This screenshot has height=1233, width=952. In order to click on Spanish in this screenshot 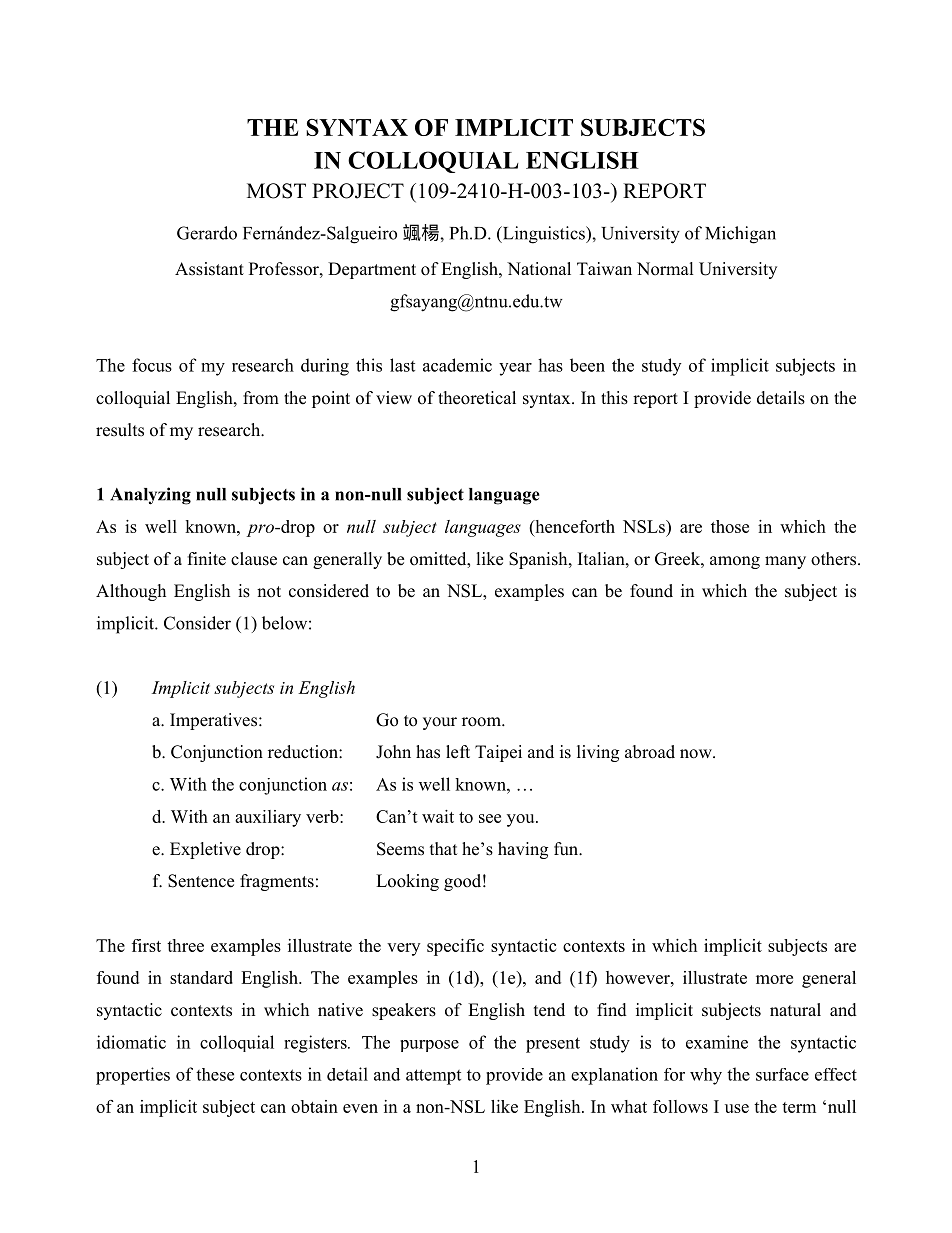, I will do `click(539, 560)`.
